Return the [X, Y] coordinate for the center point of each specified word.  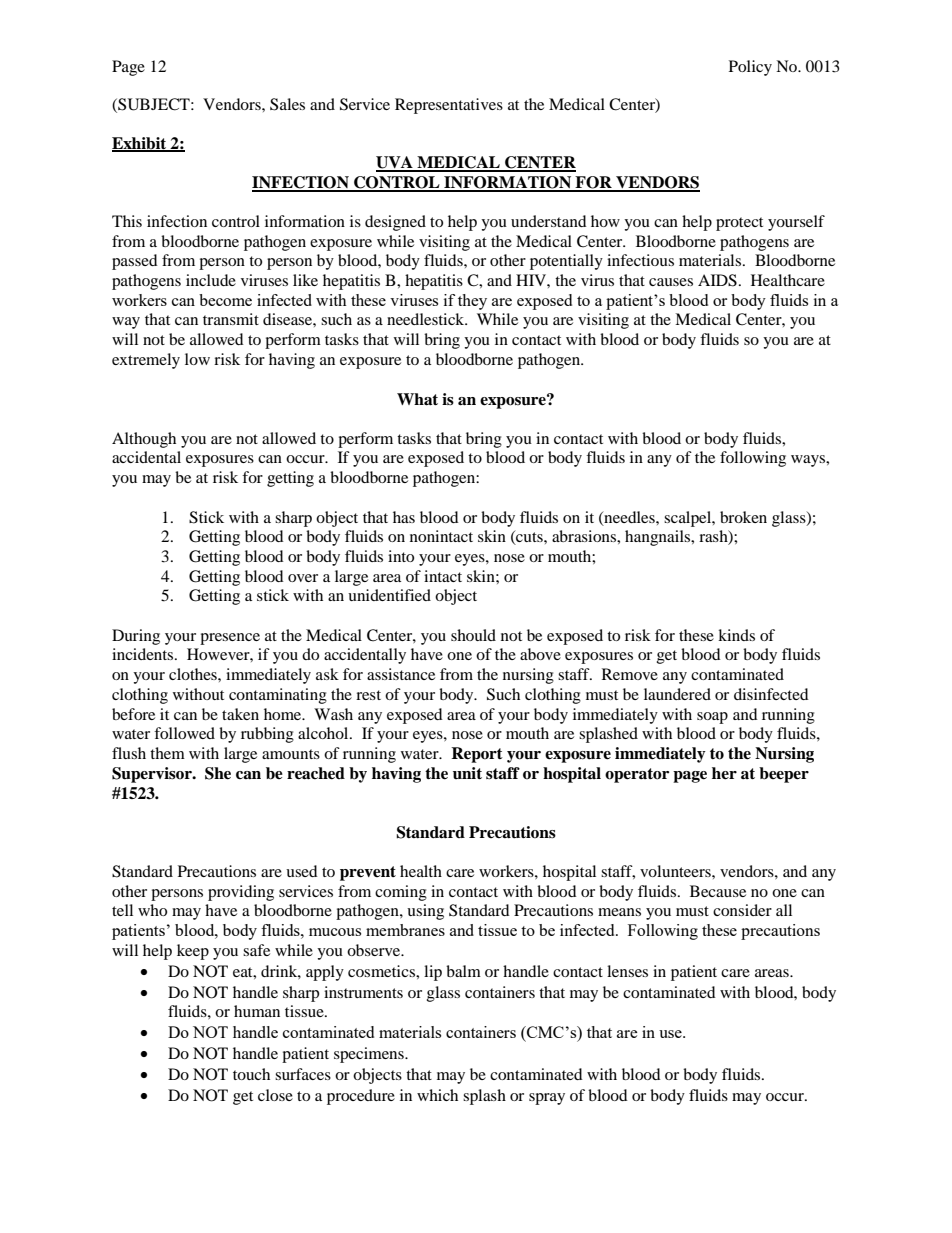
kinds [736, 635]
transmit [231, 319]
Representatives [449, 106]
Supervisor [153, 775]
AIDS [717, 280]
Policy [750, 68]
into [401, 556]
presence [230, 639]
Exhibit [140, 144]
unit [467, 773]
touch [251, 1074]
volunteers [676, 871]
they [472, 302]
